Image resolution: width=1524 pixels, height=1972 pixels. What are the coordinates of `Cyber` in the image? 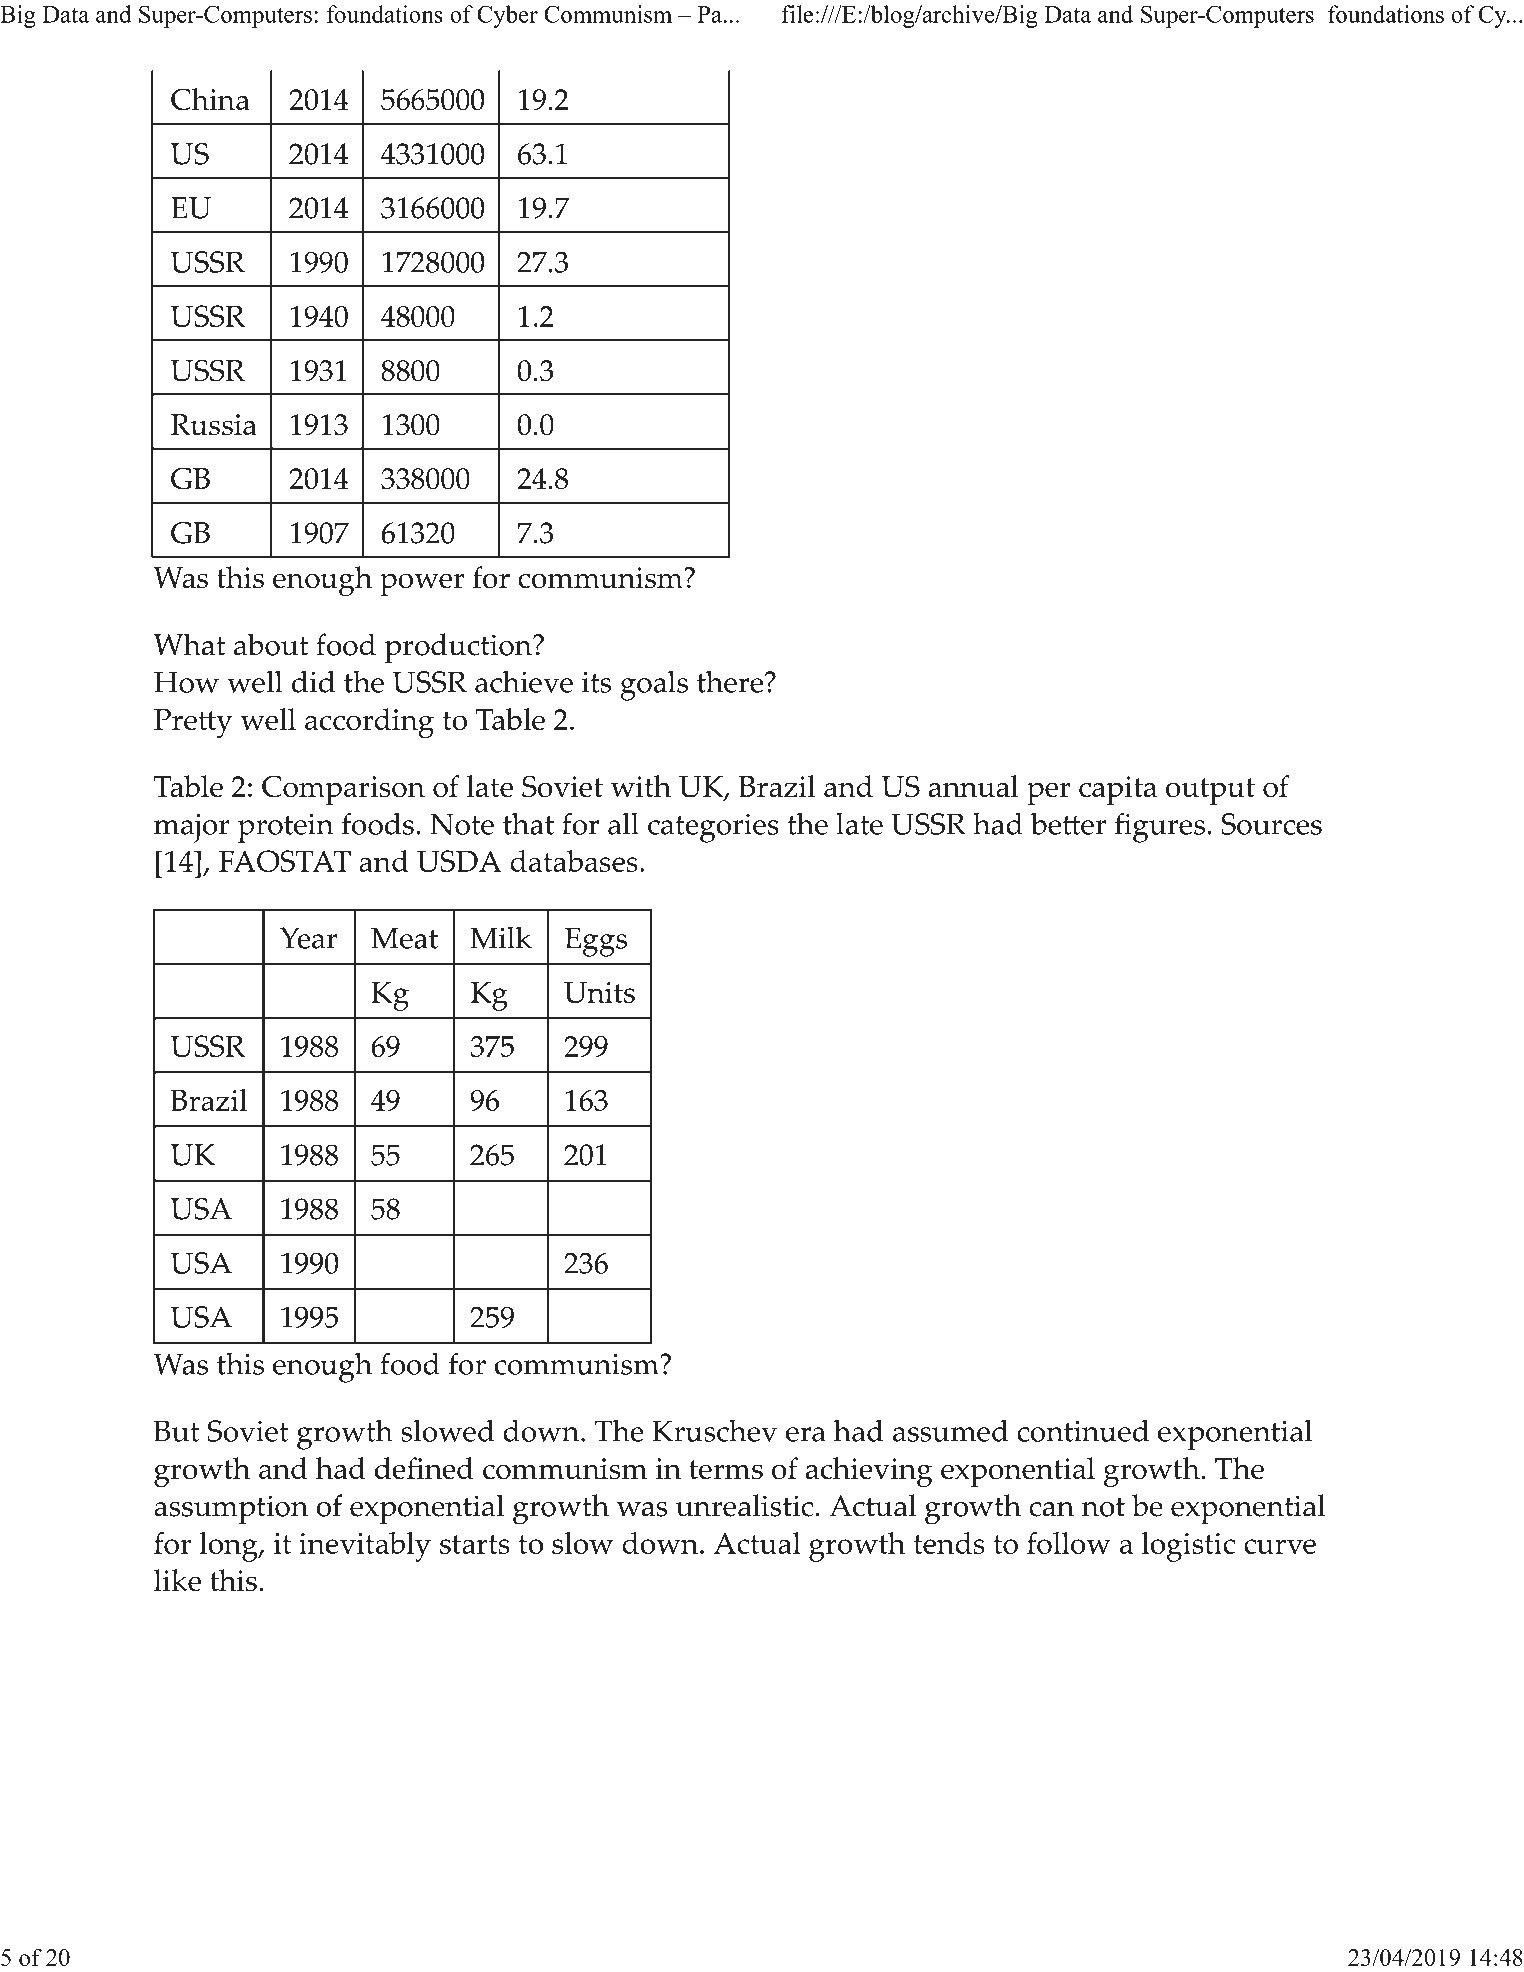 It's located at (507, 16).
